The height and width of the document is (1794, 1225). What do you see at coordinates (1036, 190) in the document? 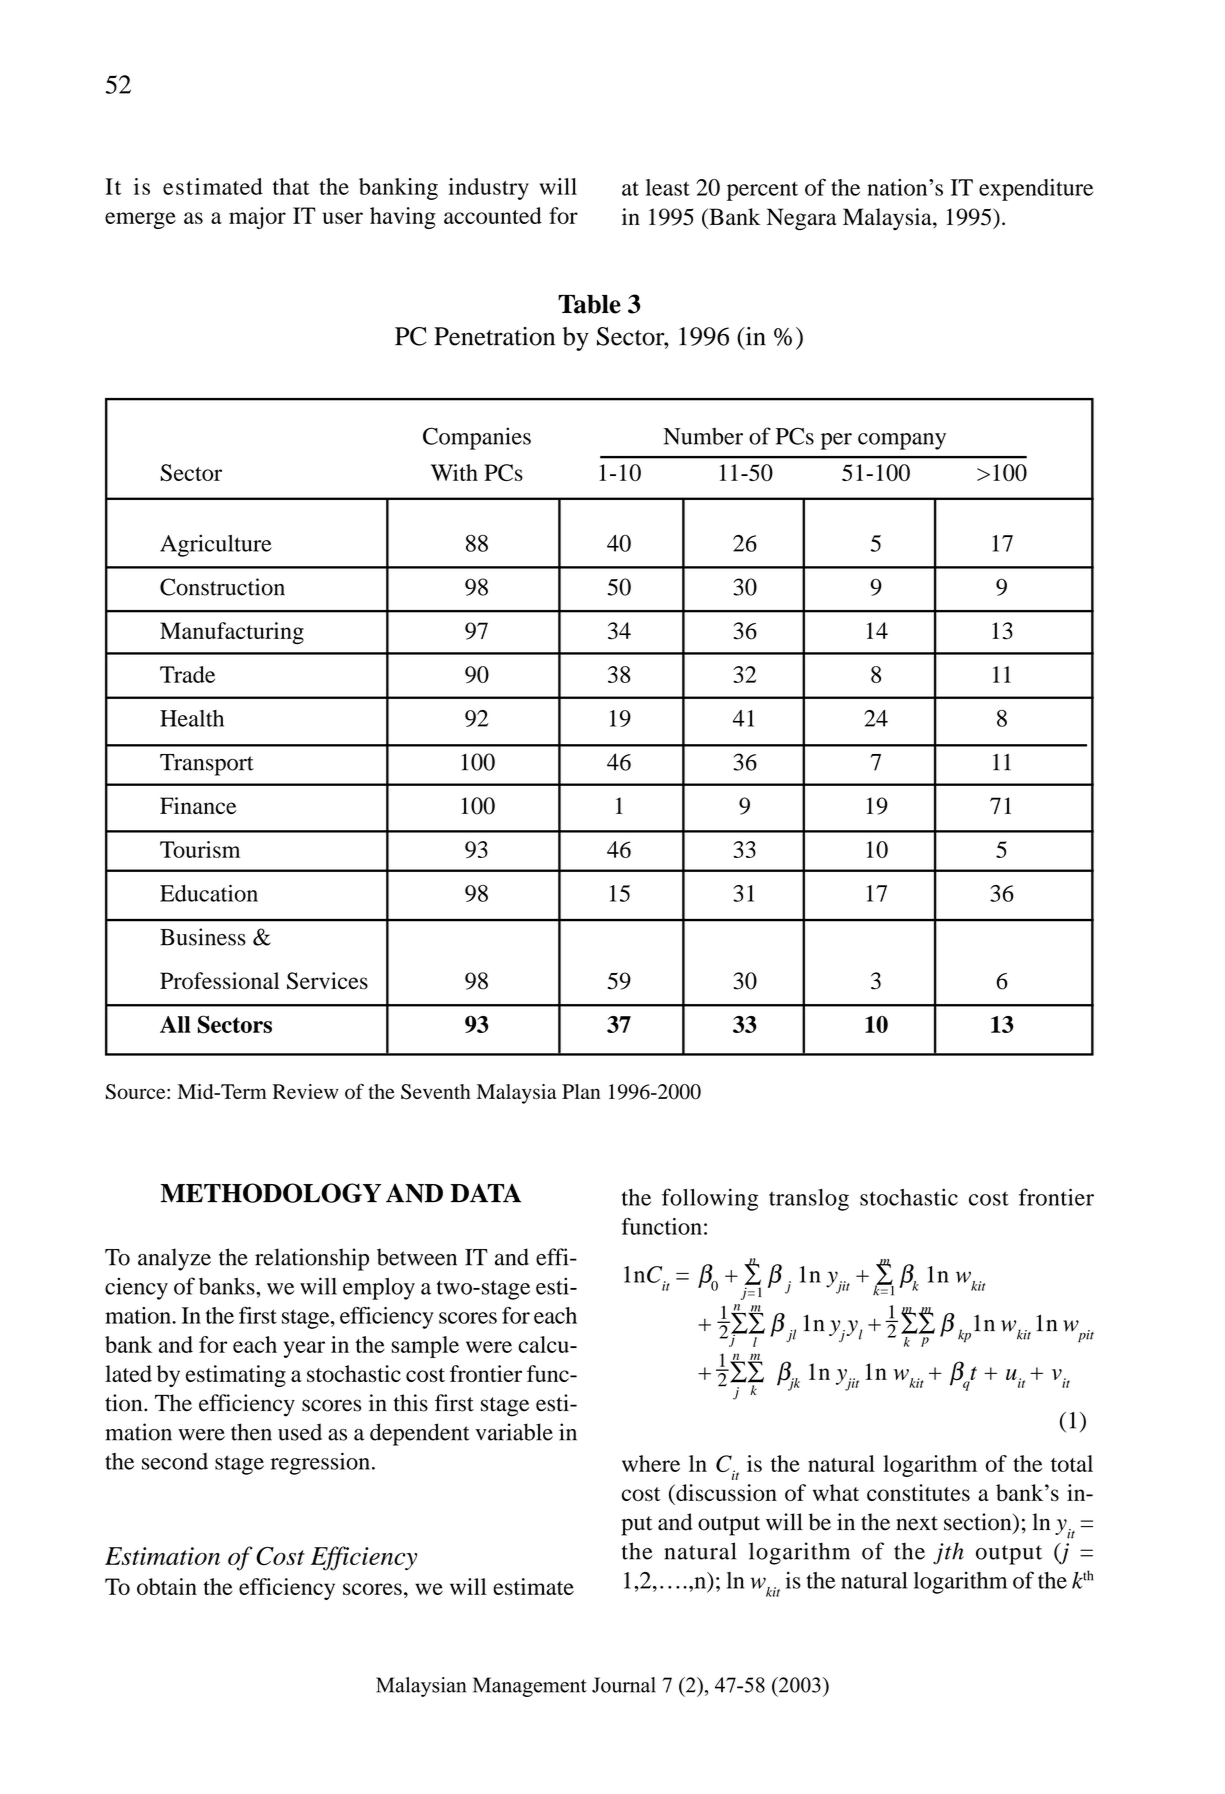
I see `expenditure` at bounding box center [1036, 190].
